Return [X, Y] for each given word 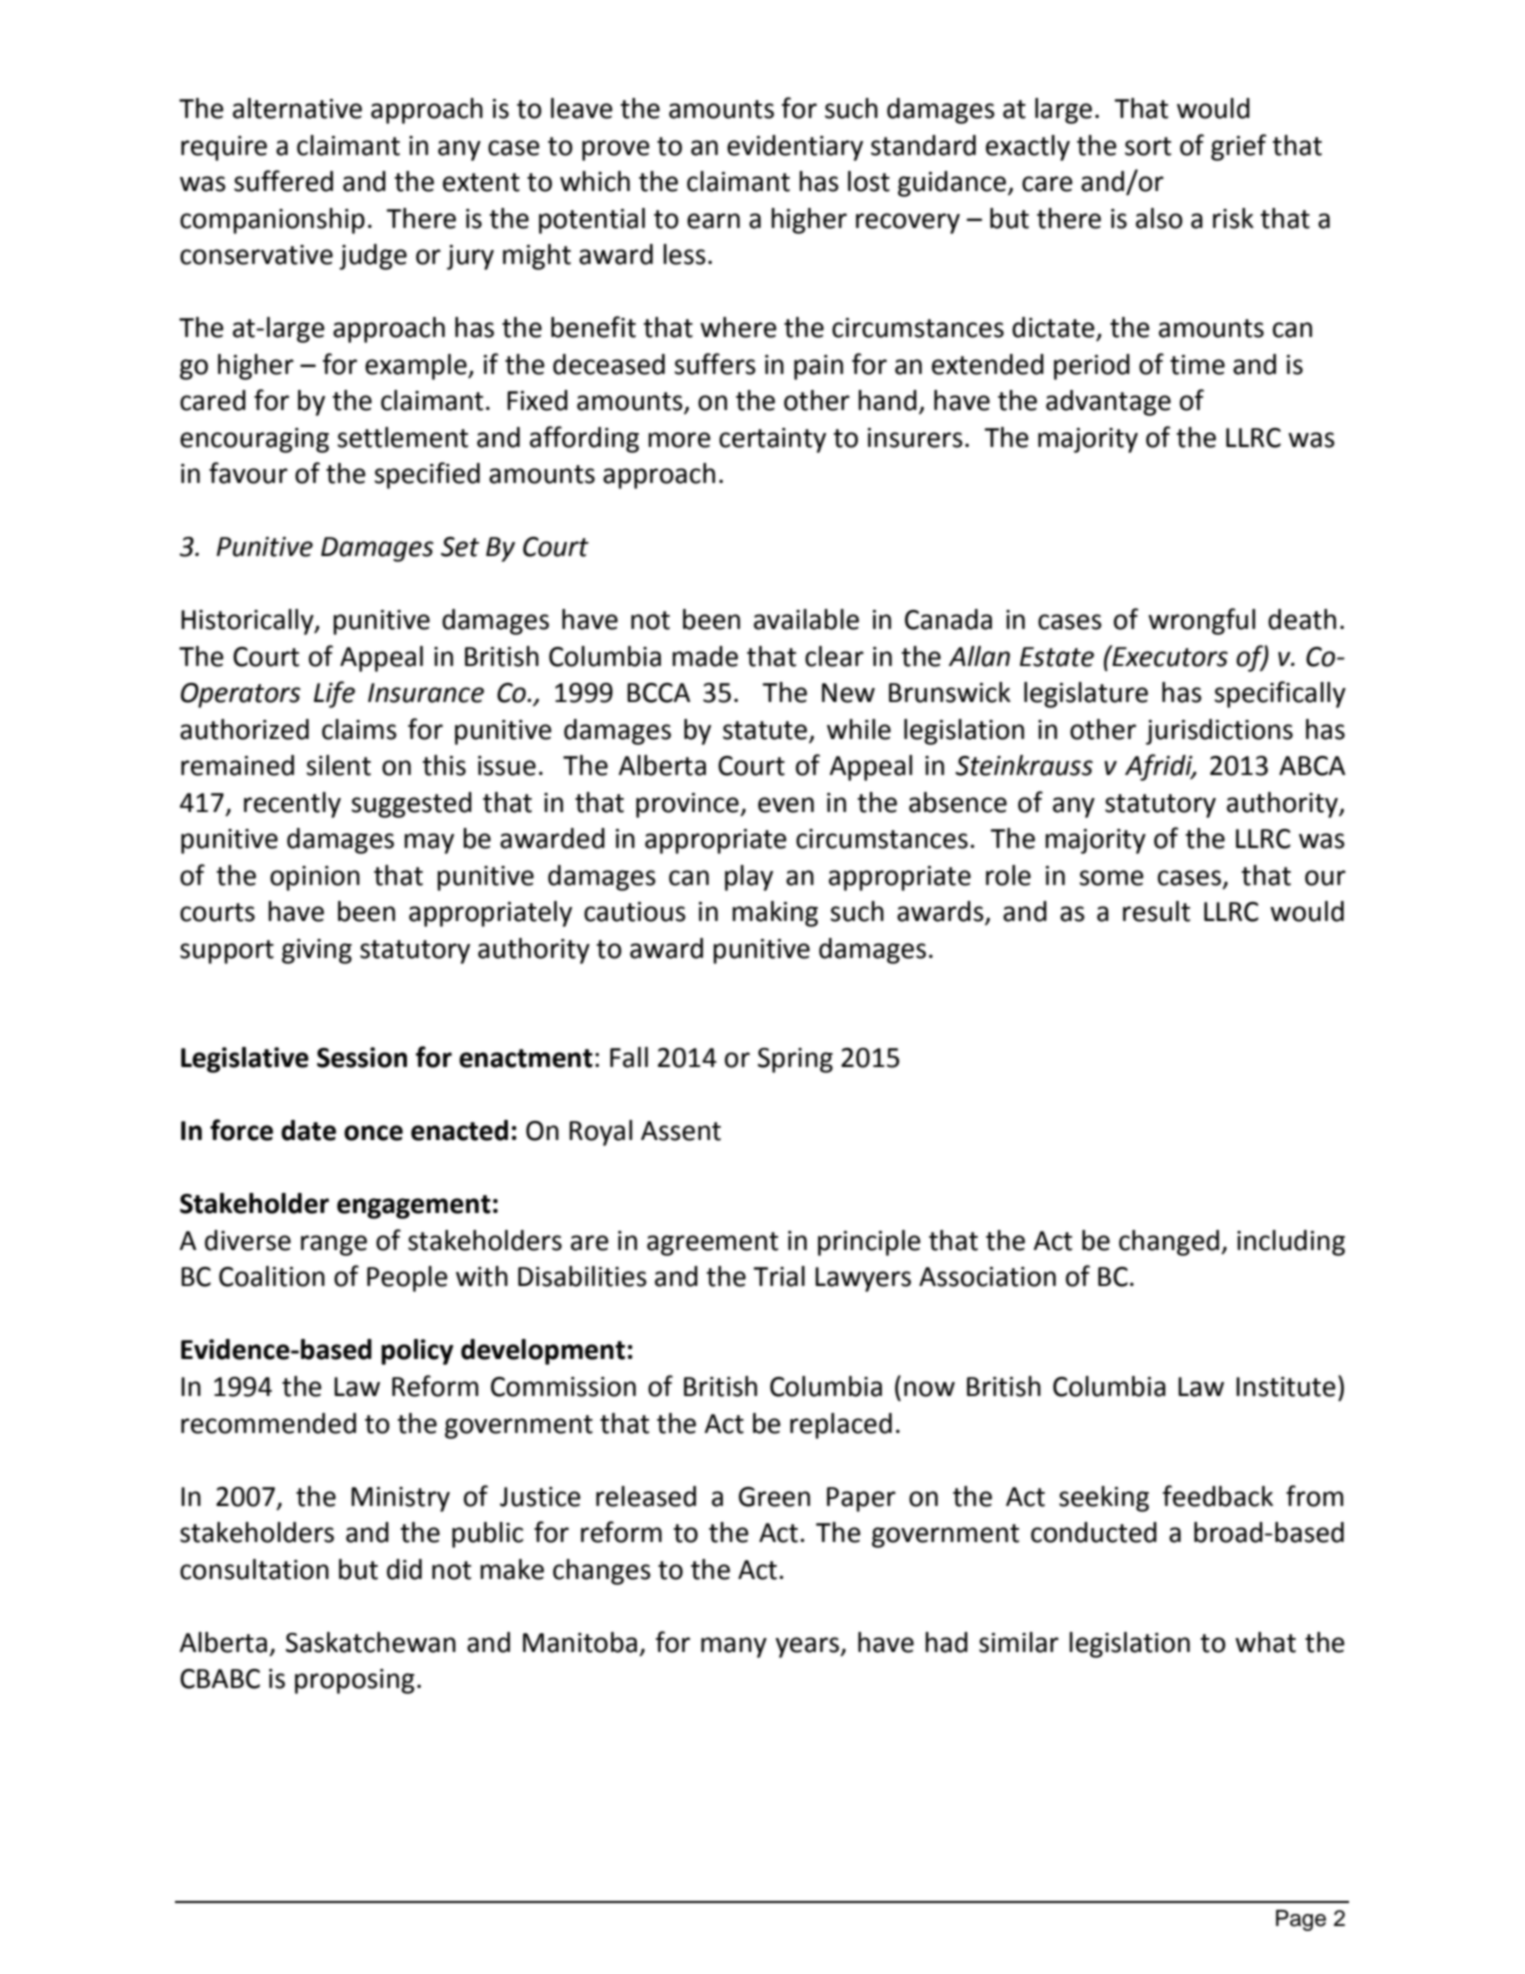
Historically [248, 622]
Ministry [400, 1499]
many [734, 1647]
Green [774, 1497]
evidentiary [795, 148]
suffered [283, 181]
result [1156, 911]
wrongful [1201, 621]
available [806, 619]
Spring [795, 1060]
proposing [355, 1681]
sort [1148, 146]
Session [362, 1057]
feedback [1218, 1496]
